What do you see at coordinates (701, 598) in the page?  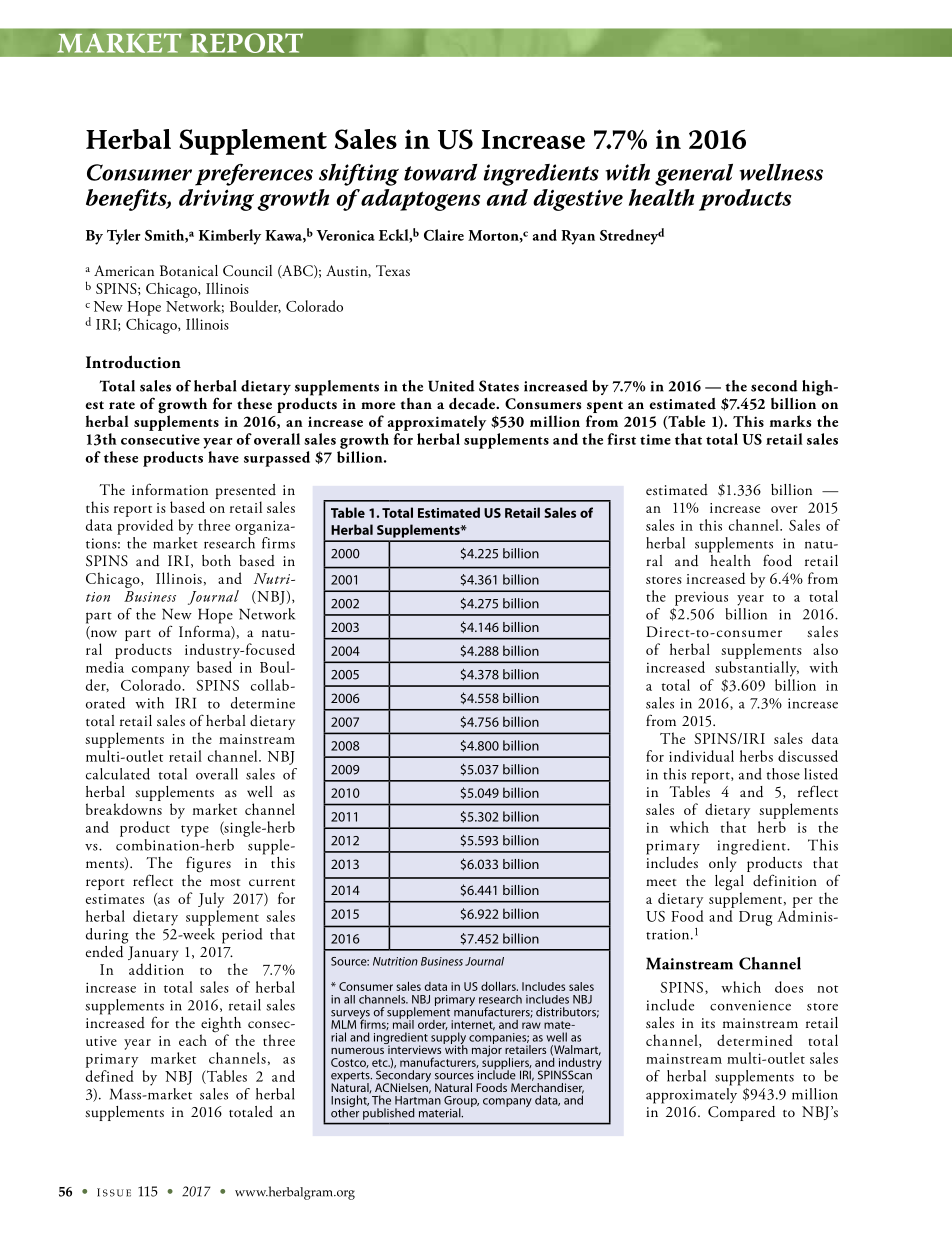 I see `previous` at bounding box center [701, 598].
